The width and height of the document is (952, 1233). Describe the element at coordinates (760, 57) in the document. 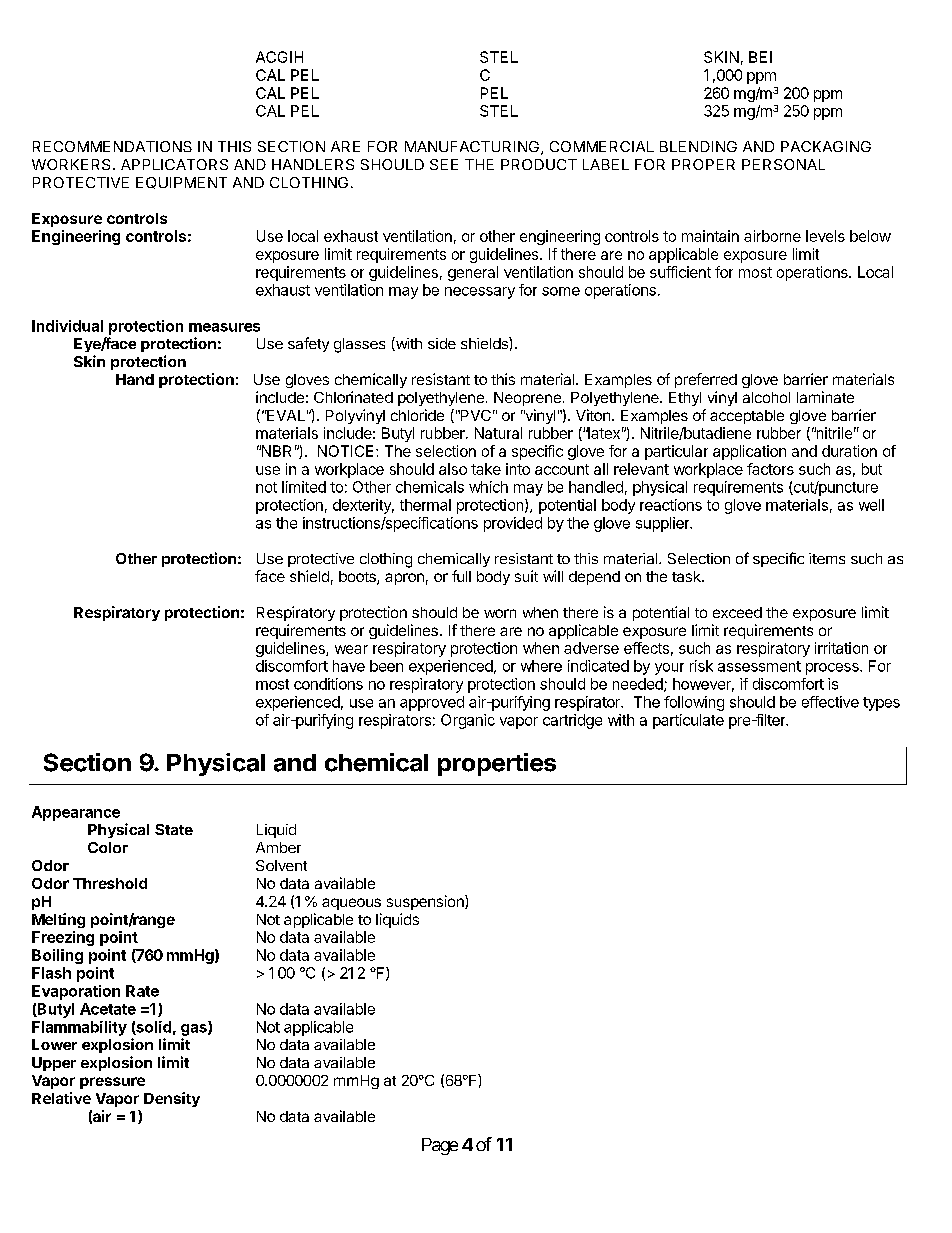

I see `BEI` at that location.
